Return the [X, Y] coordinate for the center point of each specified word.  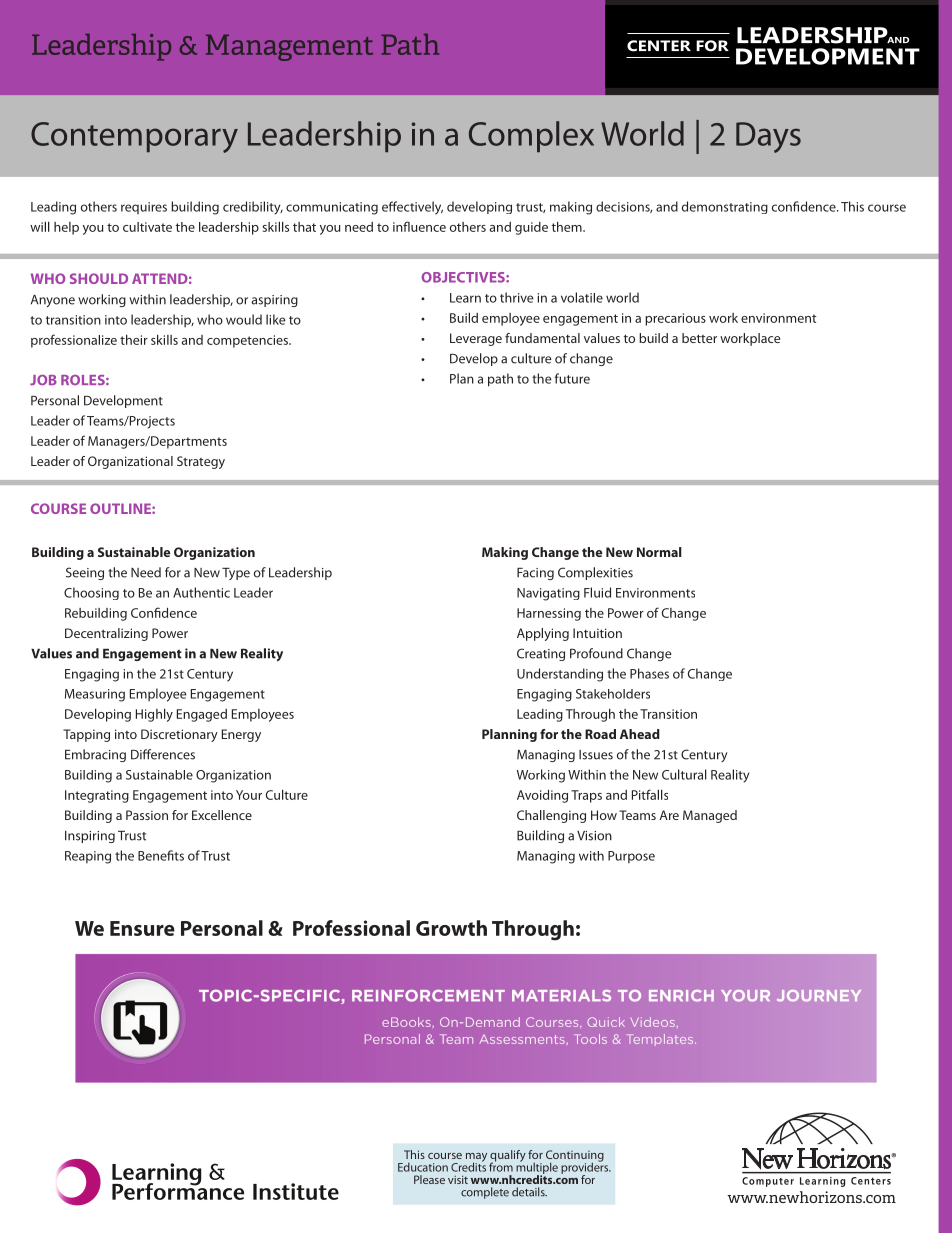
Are [669, 815]
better [699, 338]
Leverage [476, 339]
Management [289, 47]
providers [586, 1168]
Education [423, 1167]
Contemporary [134, 137]
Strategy [201, 462]
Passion [147, 815]
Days [768, 137]
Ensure [142, 928]
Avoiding [542, 796]
